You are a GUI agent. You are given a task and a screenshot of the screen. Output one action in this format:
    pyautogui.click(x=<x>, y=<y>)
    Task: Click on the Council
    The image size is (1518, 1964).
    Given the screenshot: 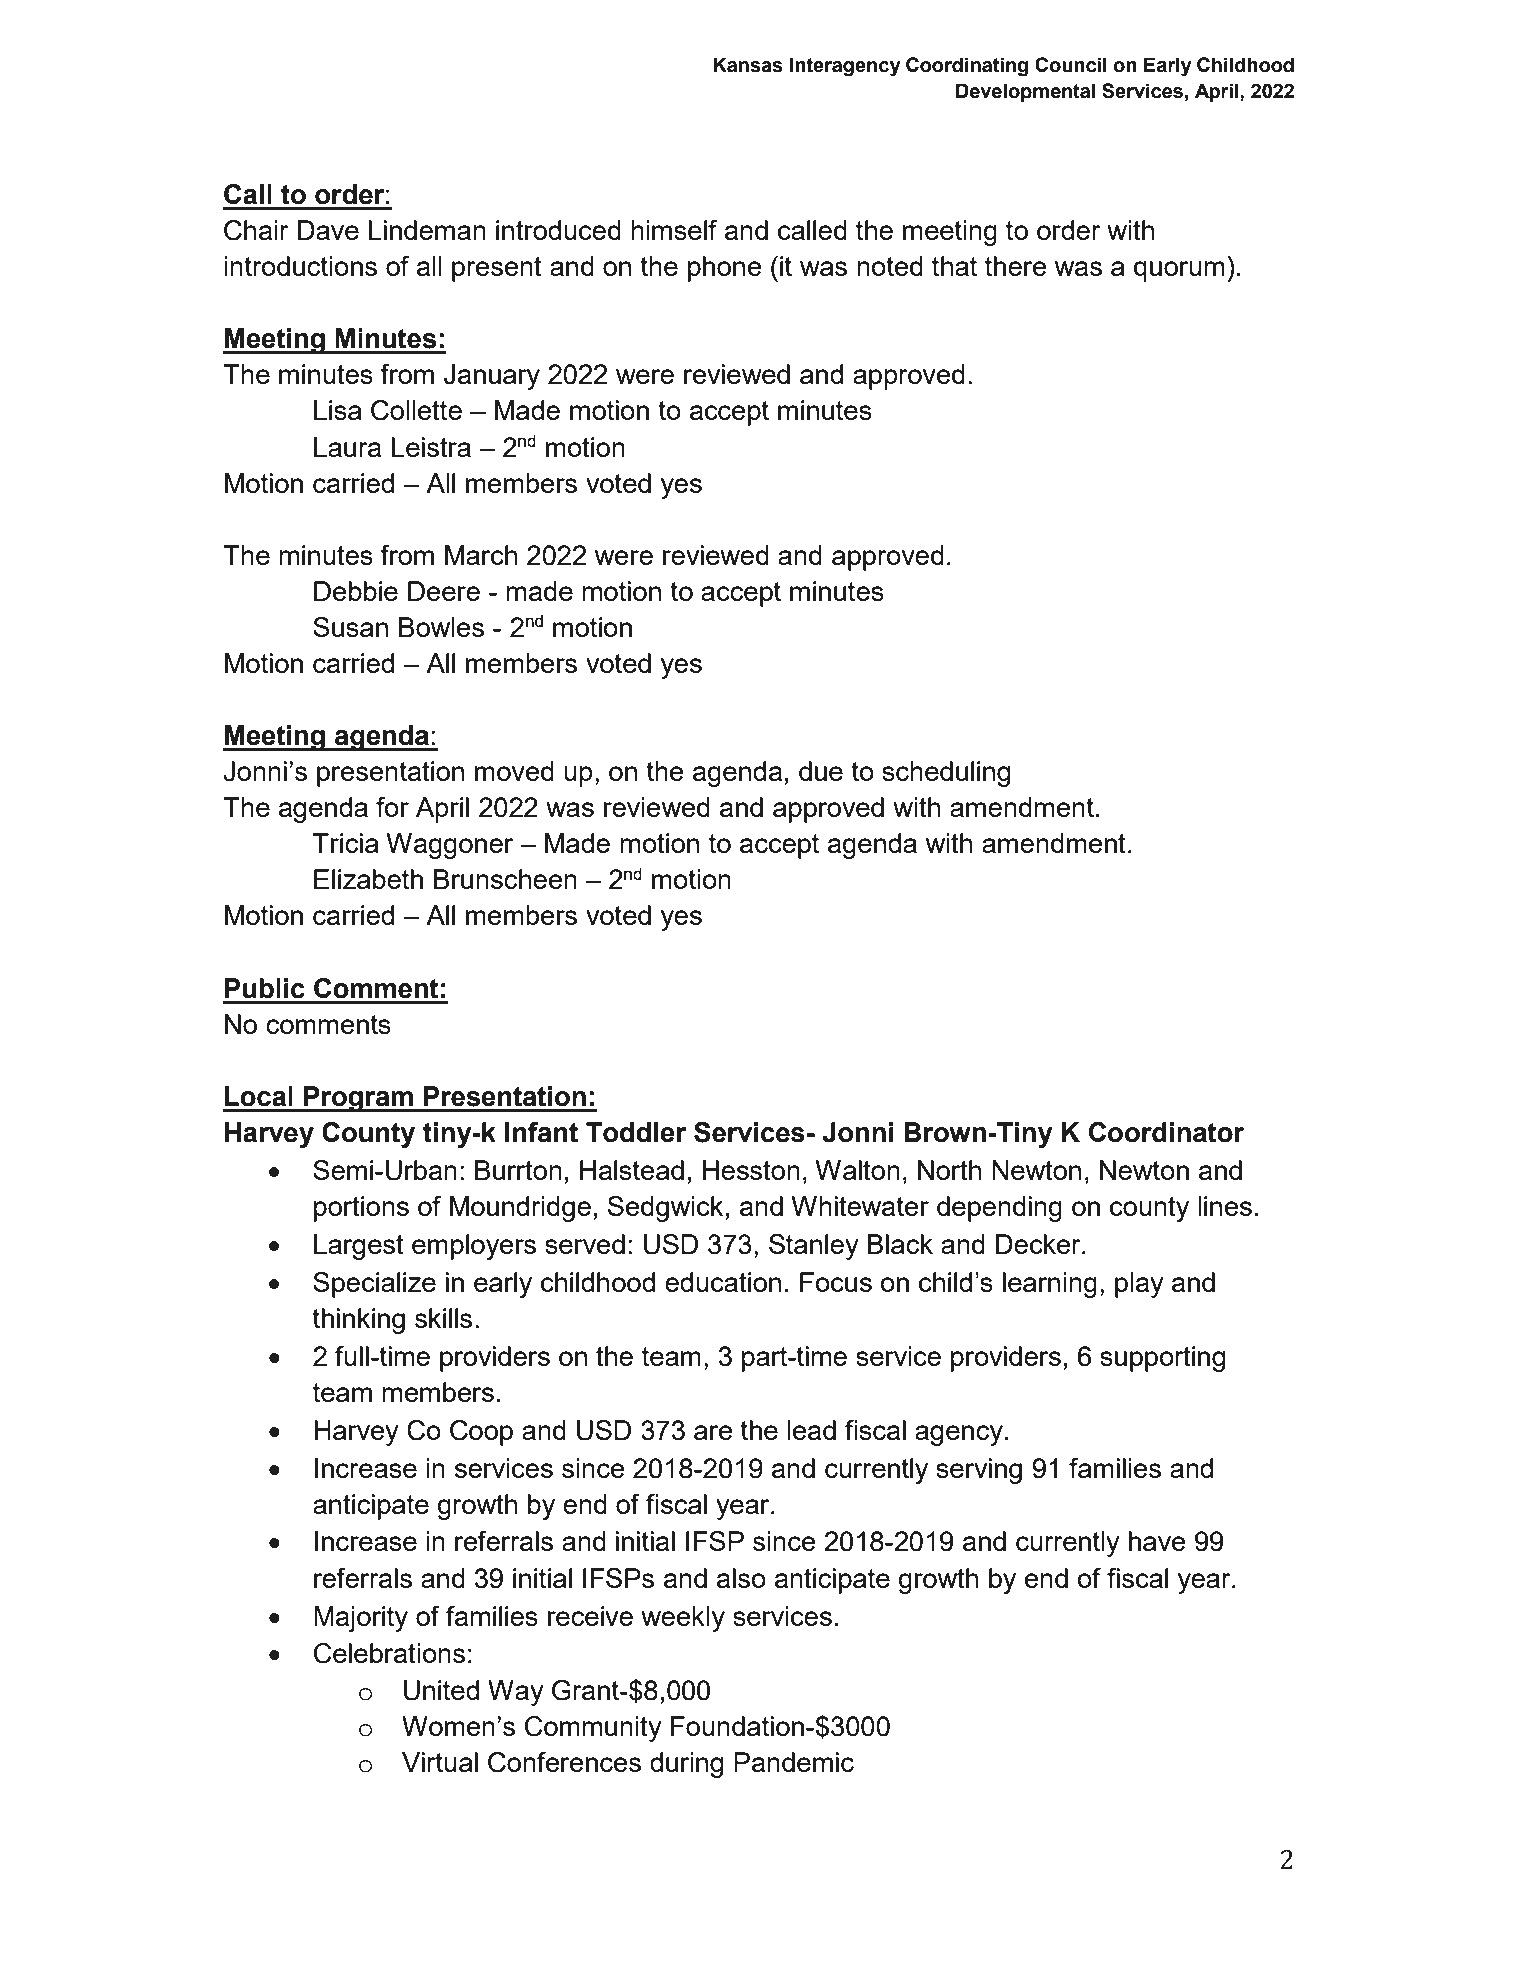 What is the action you would take?
    pyautogui.click(x=1071, y=65)
